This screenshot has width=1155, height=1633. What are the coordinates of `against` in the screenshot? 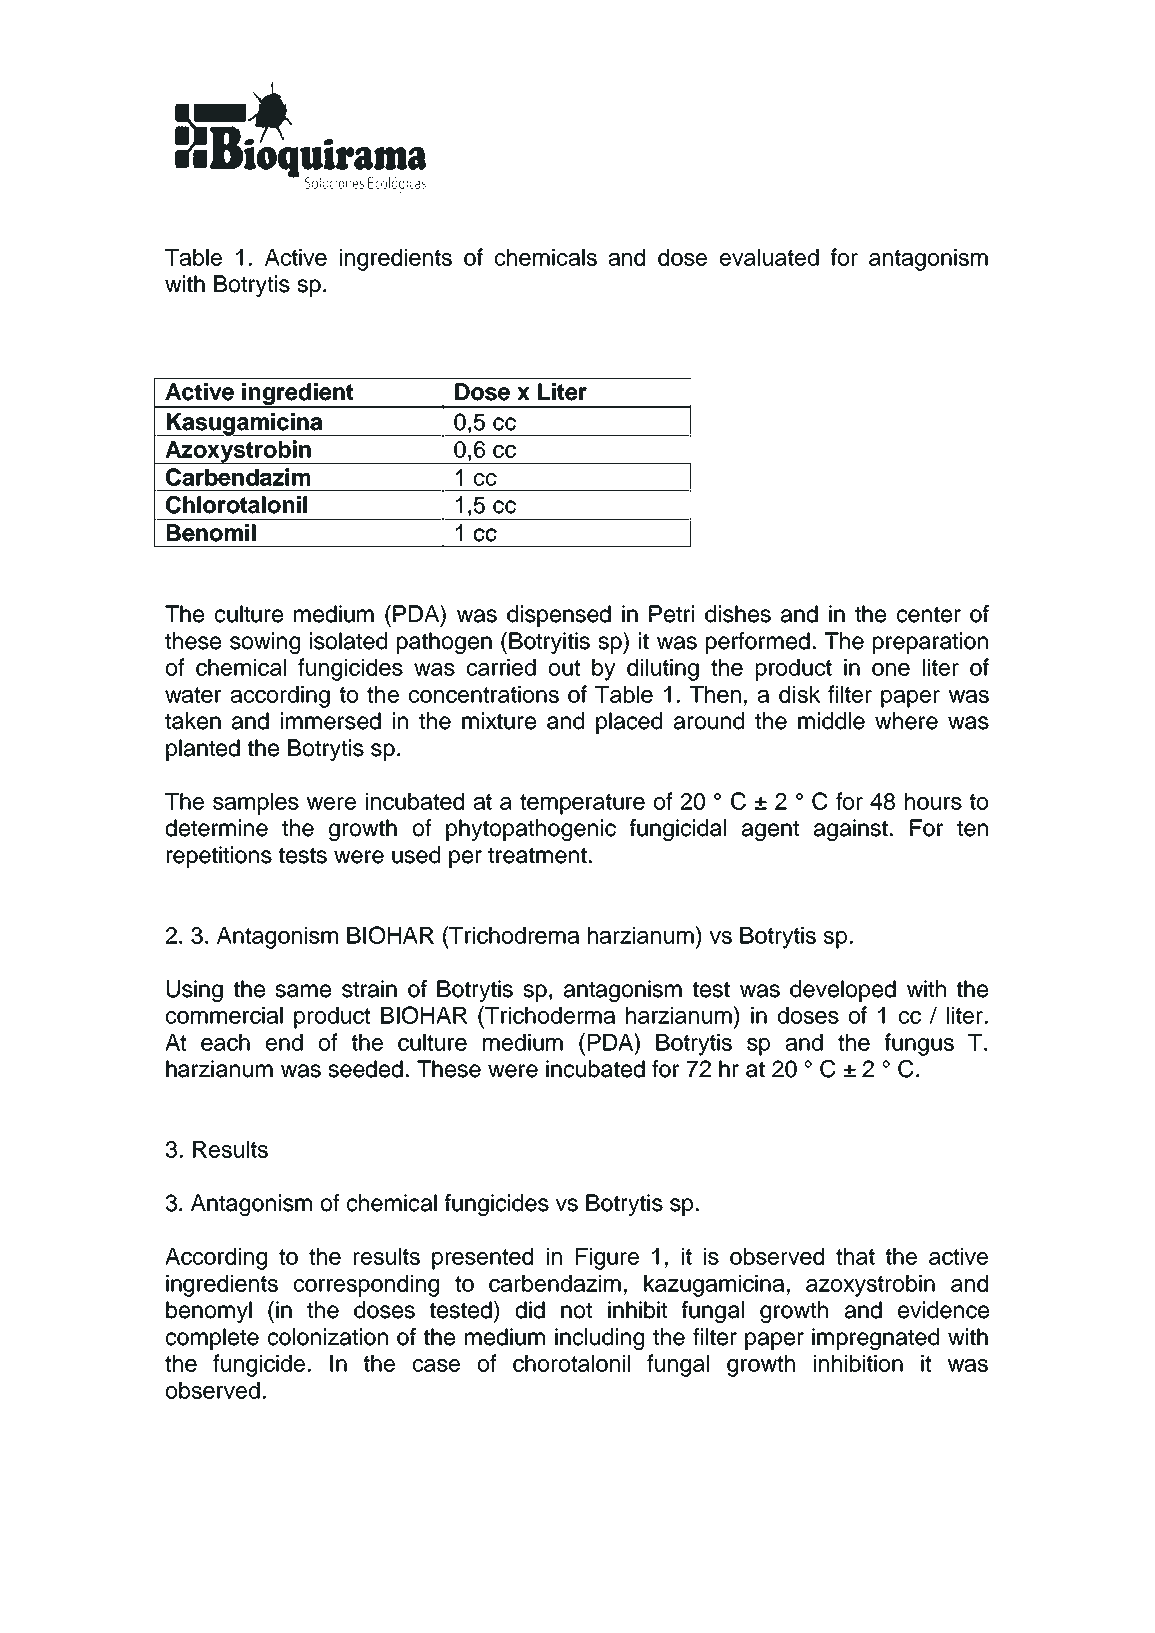 It's located at (852, 830).
